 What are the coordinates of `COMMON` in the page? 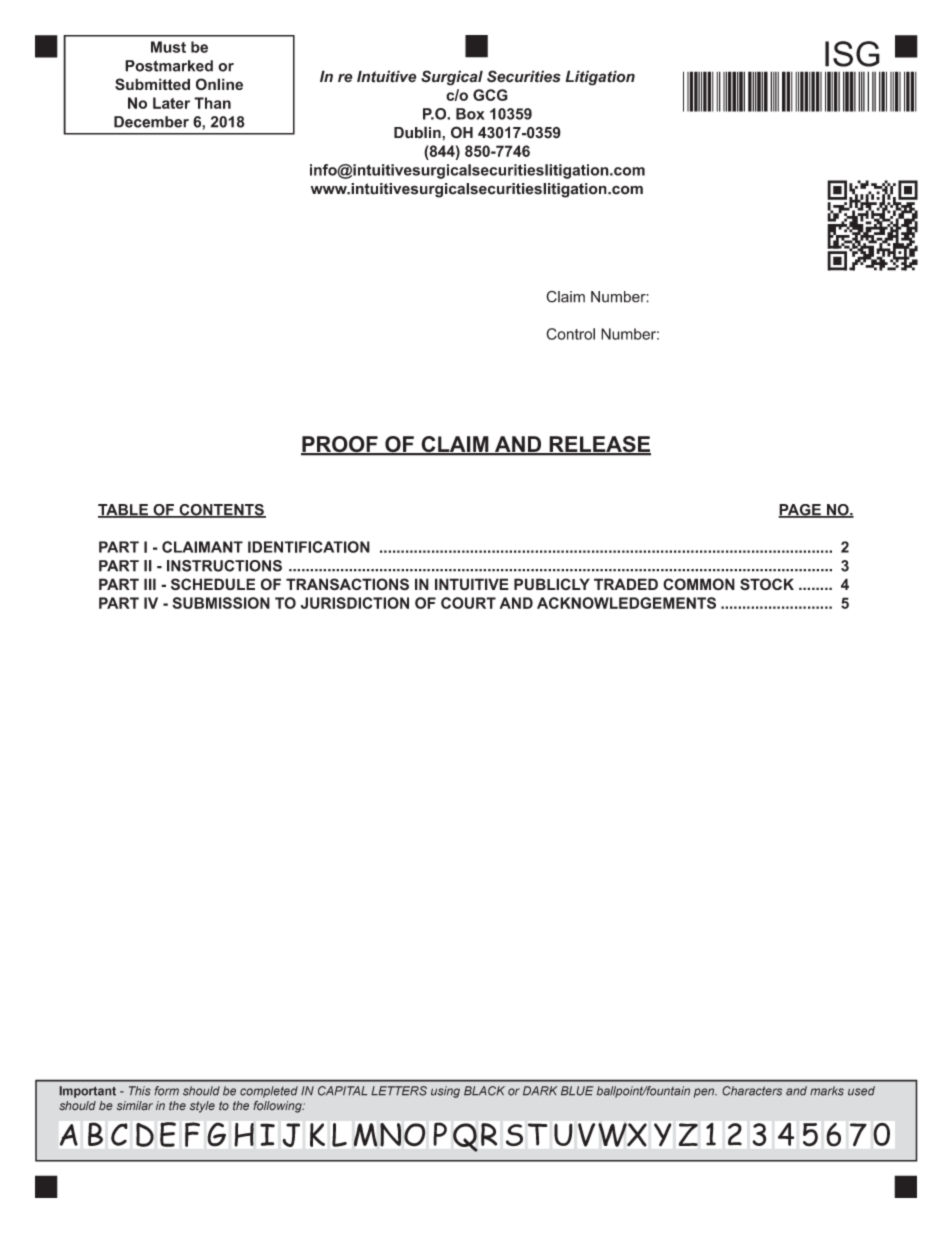 It's located at (699, 584).
